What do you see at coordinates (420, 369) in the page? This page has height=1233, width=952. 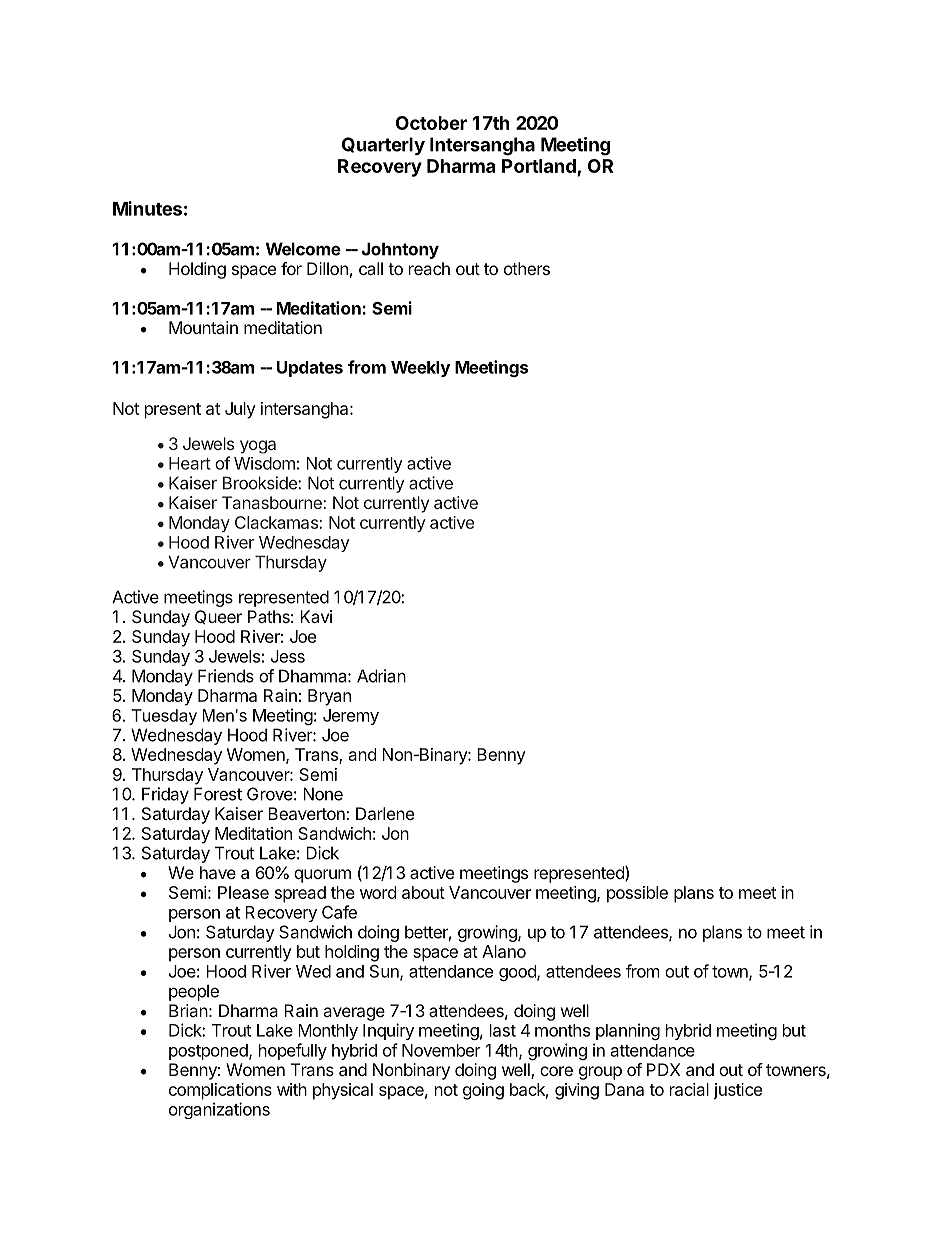 I see `Weekly` at bounding box center [420, 369].
